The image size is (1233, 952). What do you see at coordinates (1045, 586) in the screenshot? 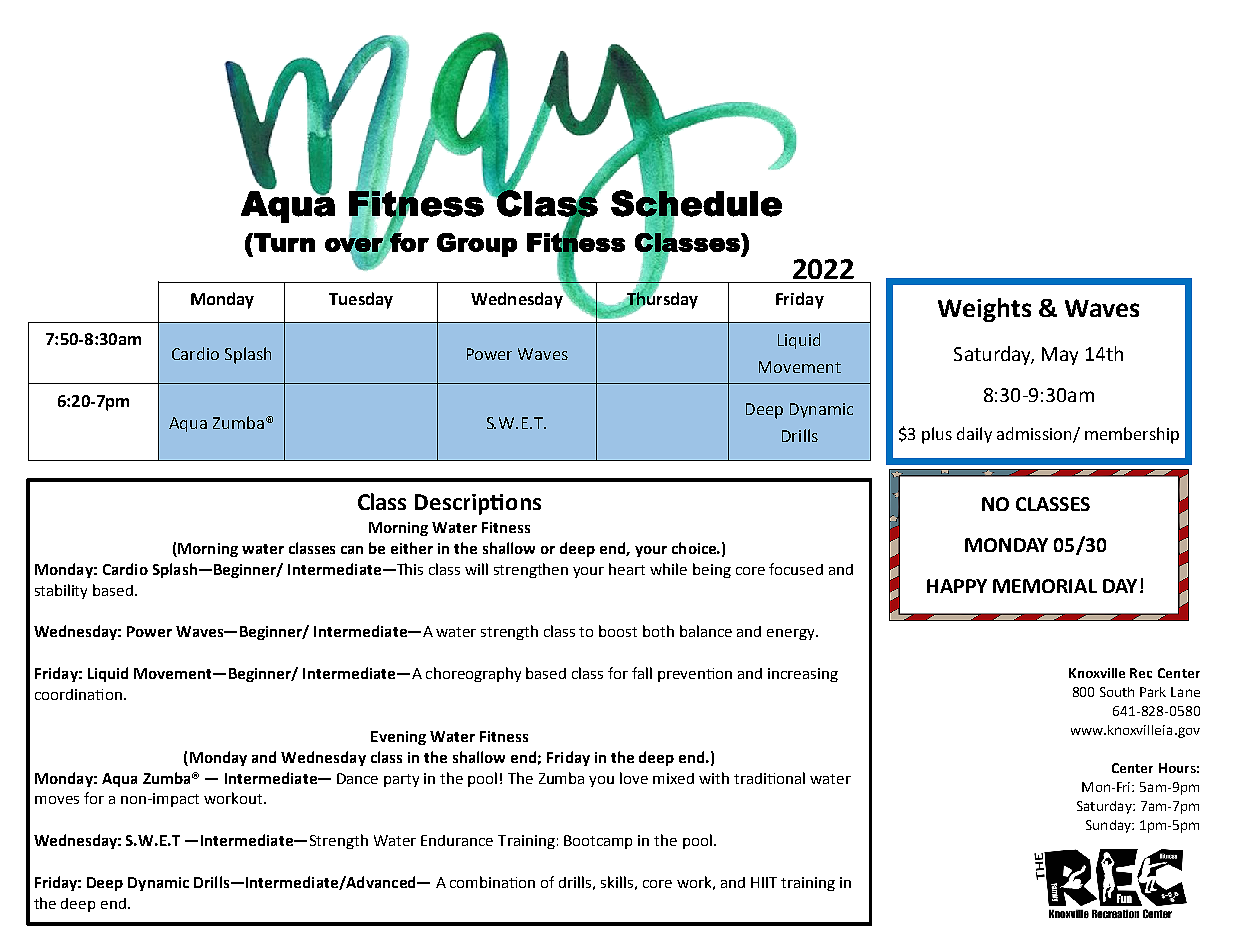
I see `MEMORIAL` at bounding box center [1045, 586].
